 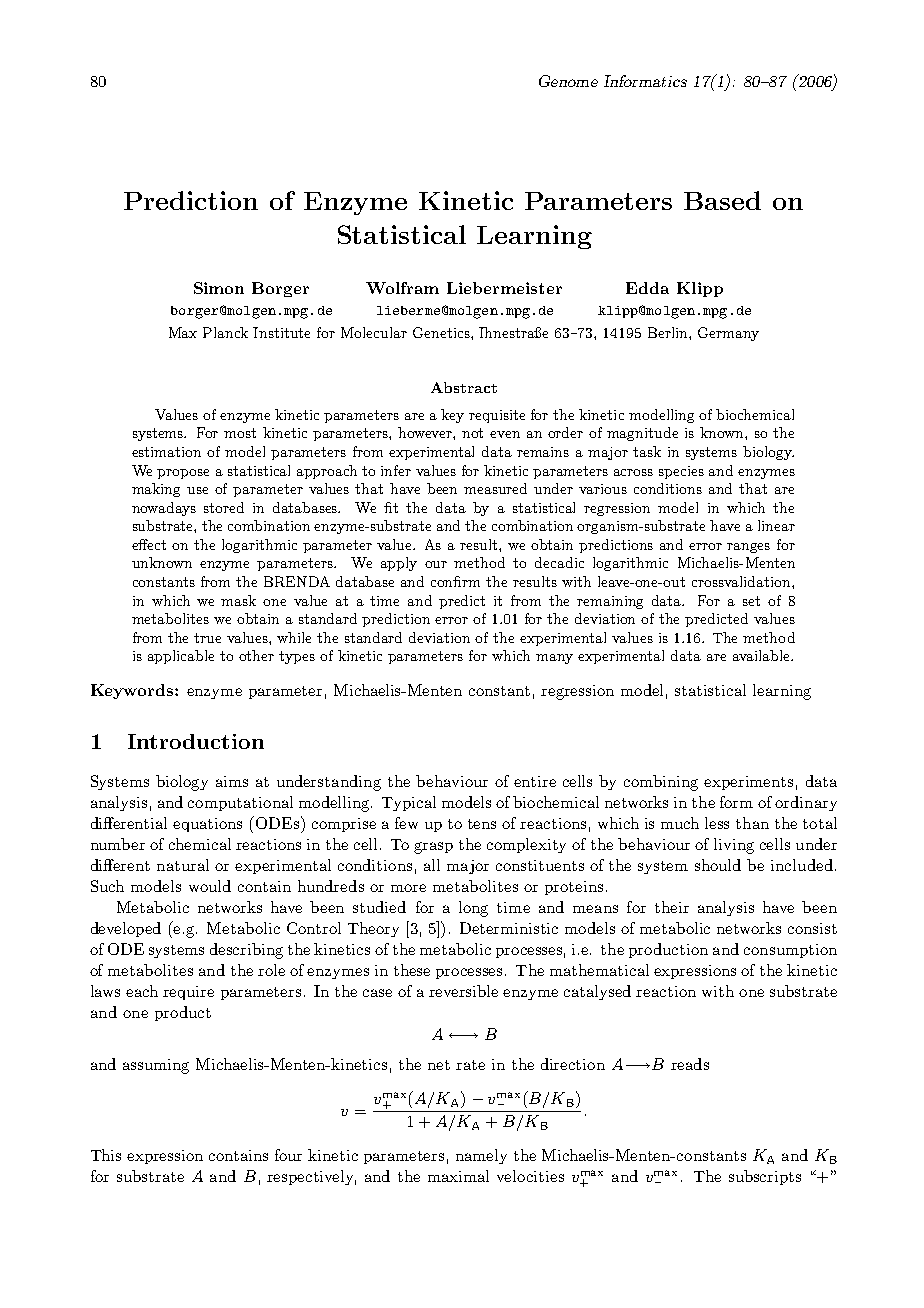 What do you see at coordinates (718, 865) in the screenshot?
I see `should` at bounding box center [718, 865].
